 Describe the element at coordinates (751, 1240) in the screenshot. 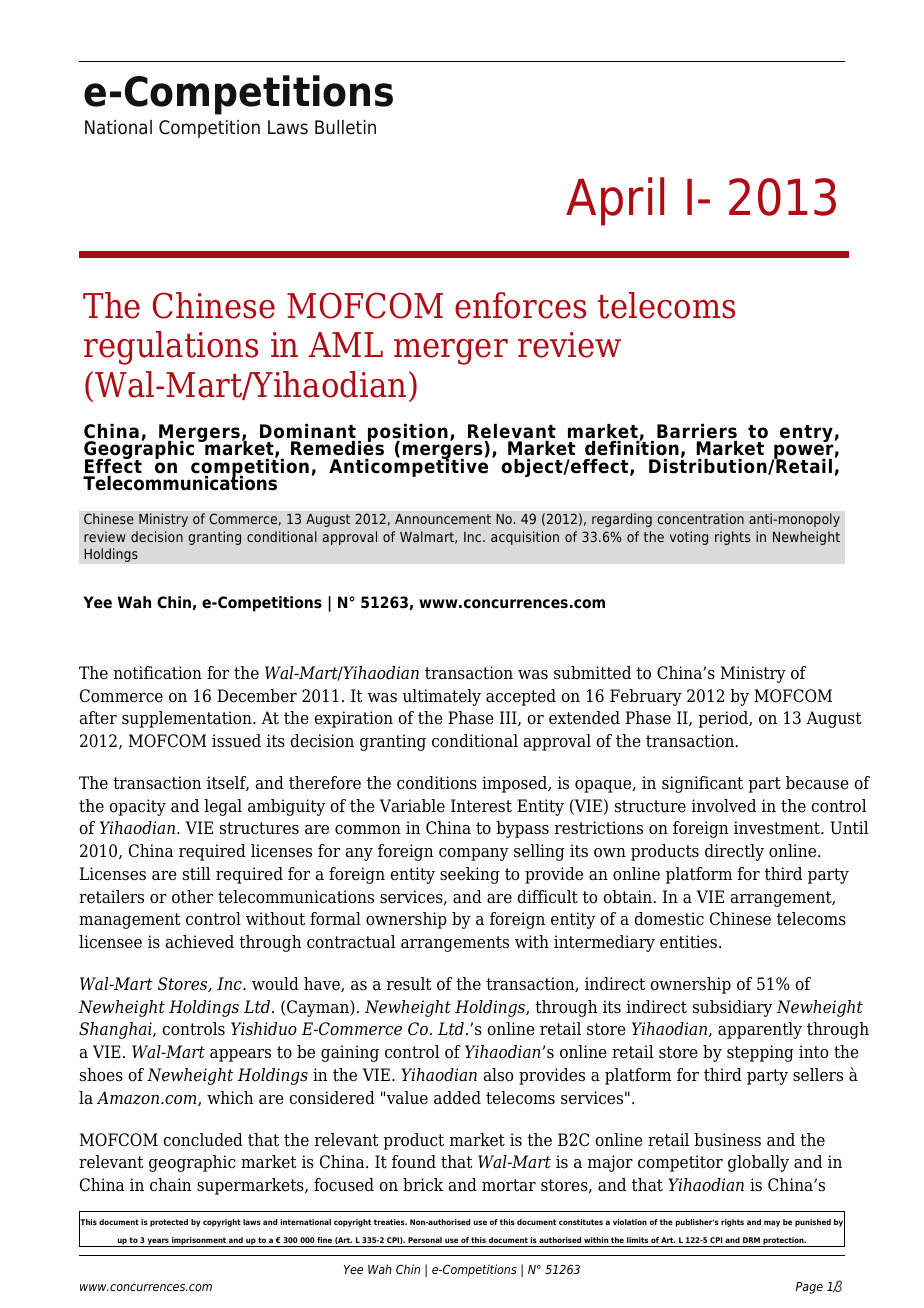

I see `DRM` at that location.
